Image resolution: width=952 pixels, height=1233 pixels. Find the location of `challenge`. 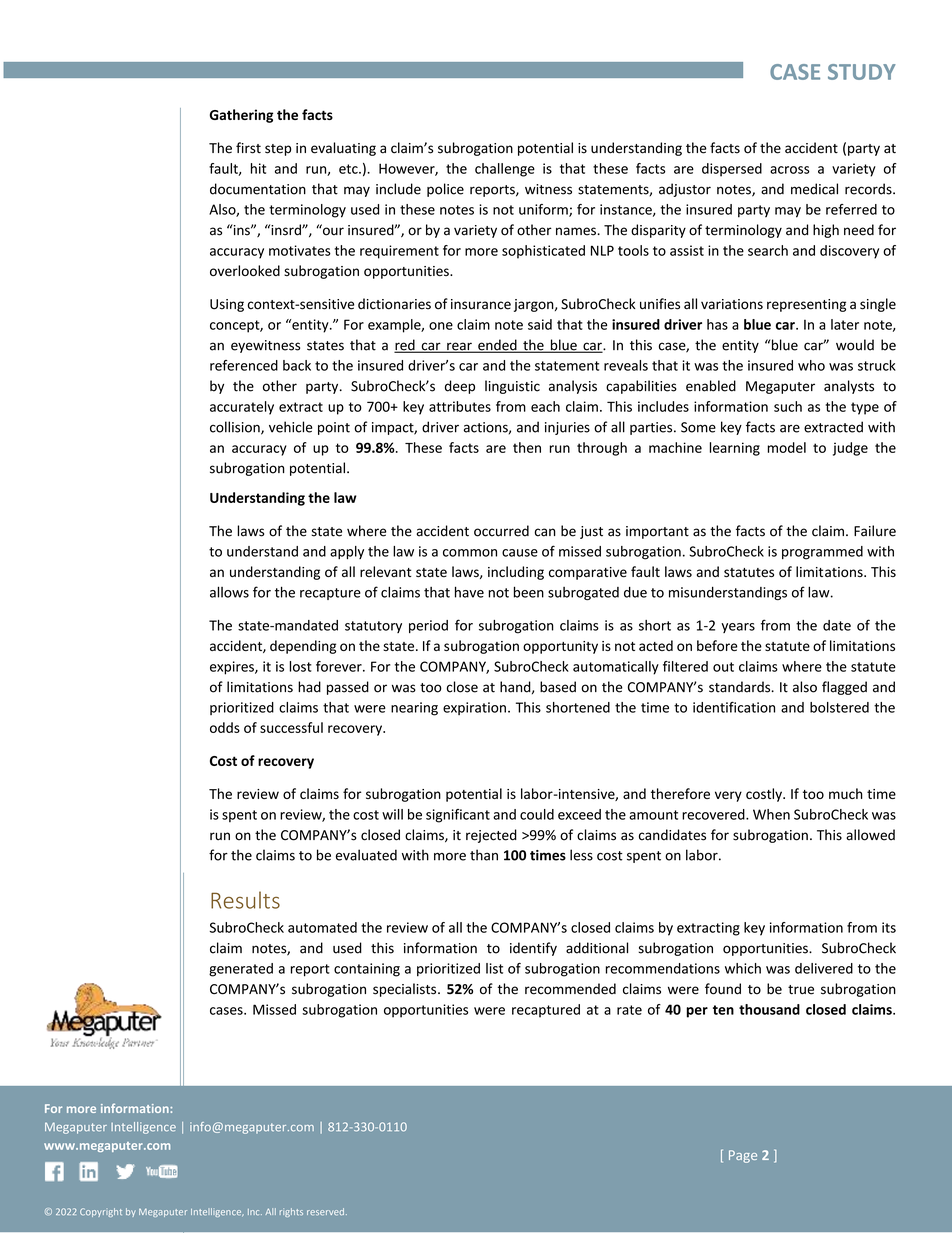

challenge is located at coordinates (505, 170).
